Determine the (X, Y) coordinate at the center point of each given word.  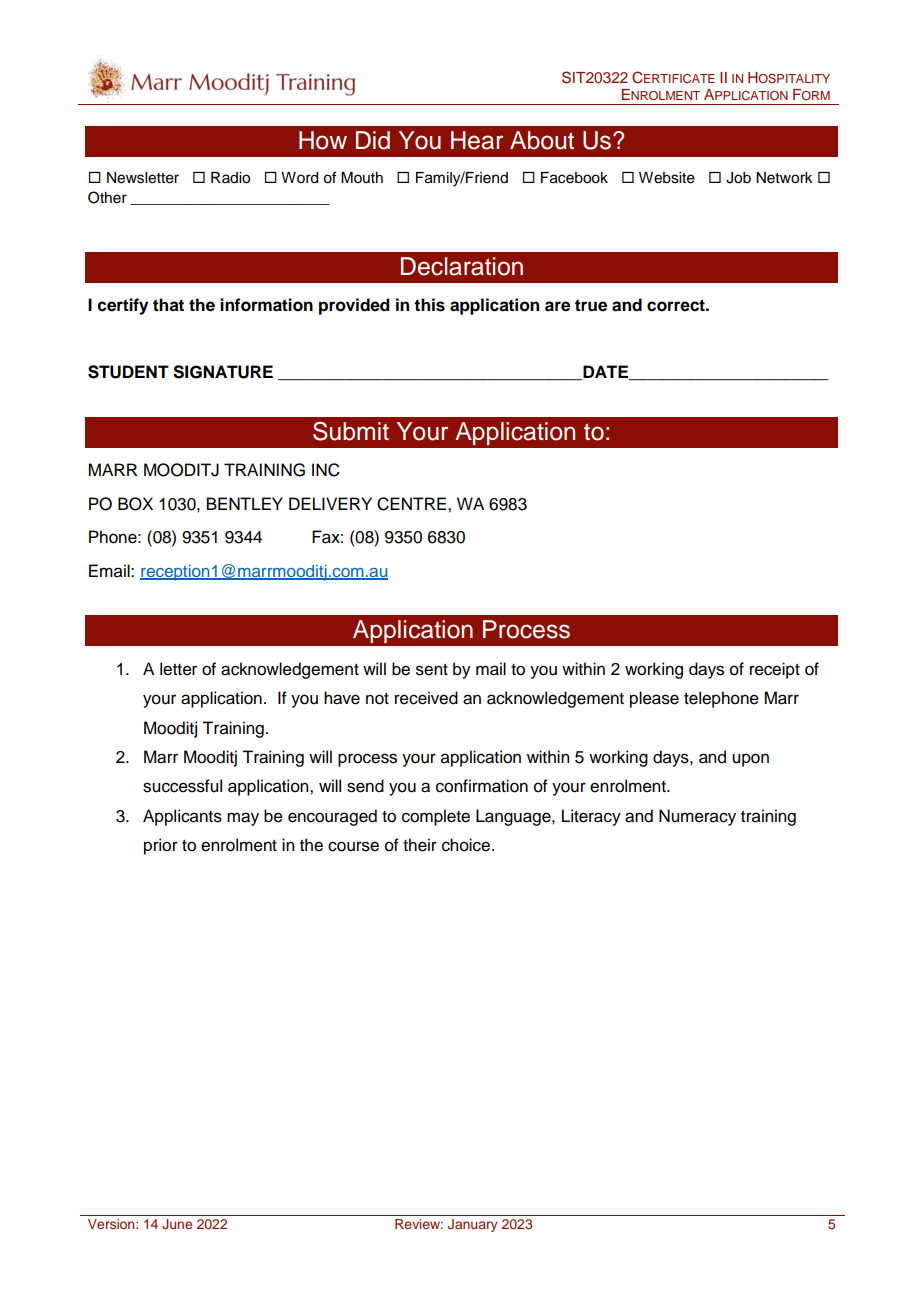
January (472, 1225)
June (177, 1224)
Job (738, 178)
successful (182, 786)
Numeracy (697, 817)
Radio (230, 178)
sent (432, 670)
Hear (477, 140)
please (654, 699)
